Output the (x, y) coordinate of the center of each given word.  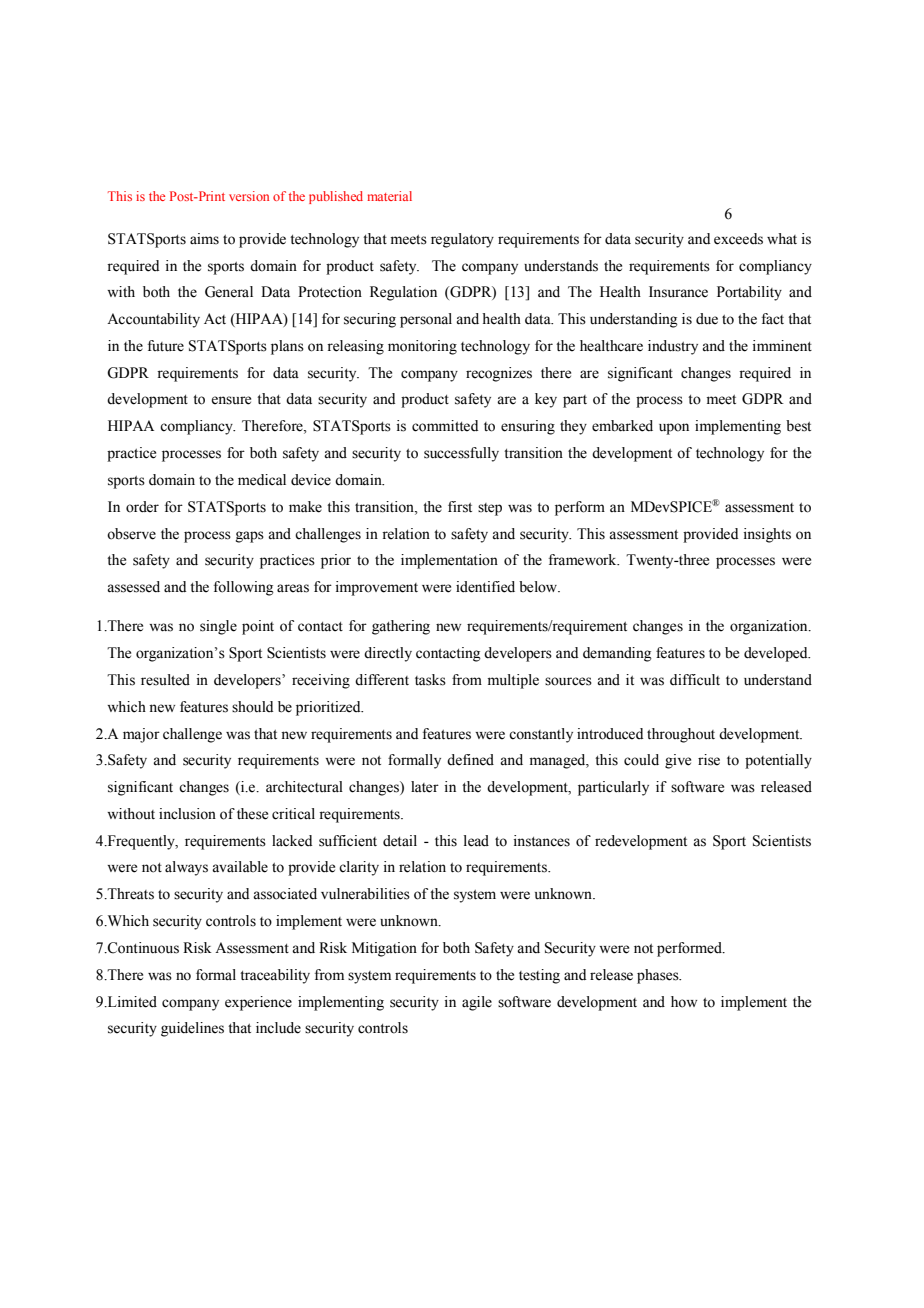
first (460, 507)
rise (709, 760)
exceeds (738, 239)
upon (674, 429)
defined (470, 760)
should (252, 707)
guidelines (192, 1029)
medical (262, 480)
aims (204, 239)
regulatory (462, 240)
